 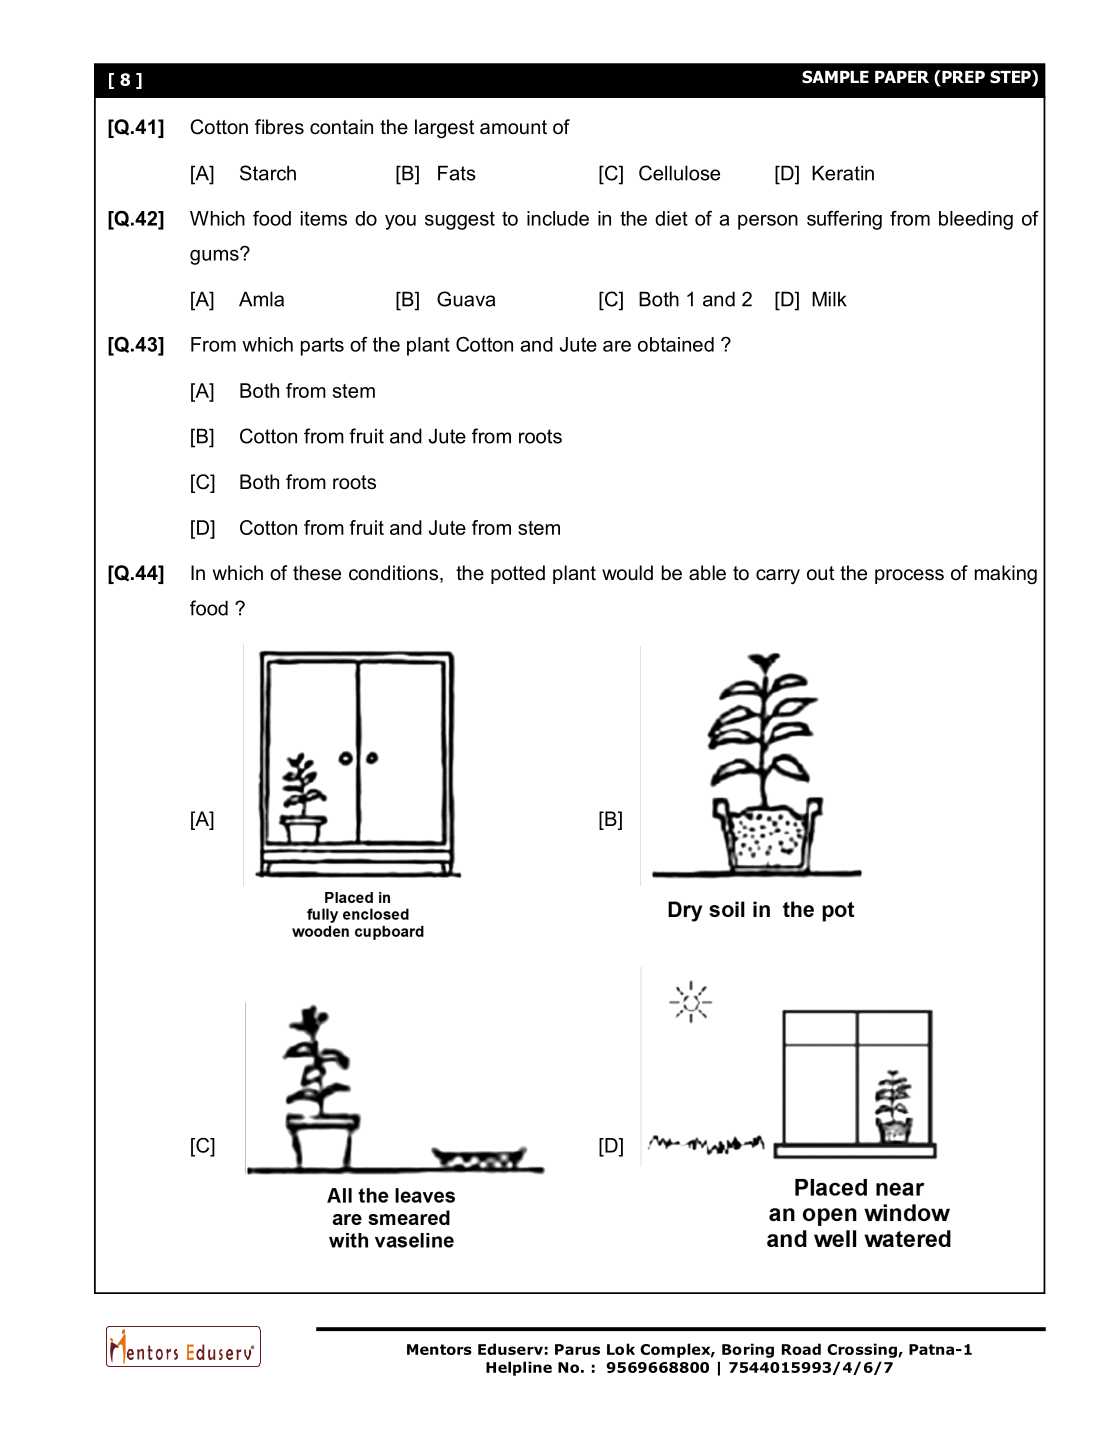 I want to click on Crossing, so click(x=863, y=1350).
